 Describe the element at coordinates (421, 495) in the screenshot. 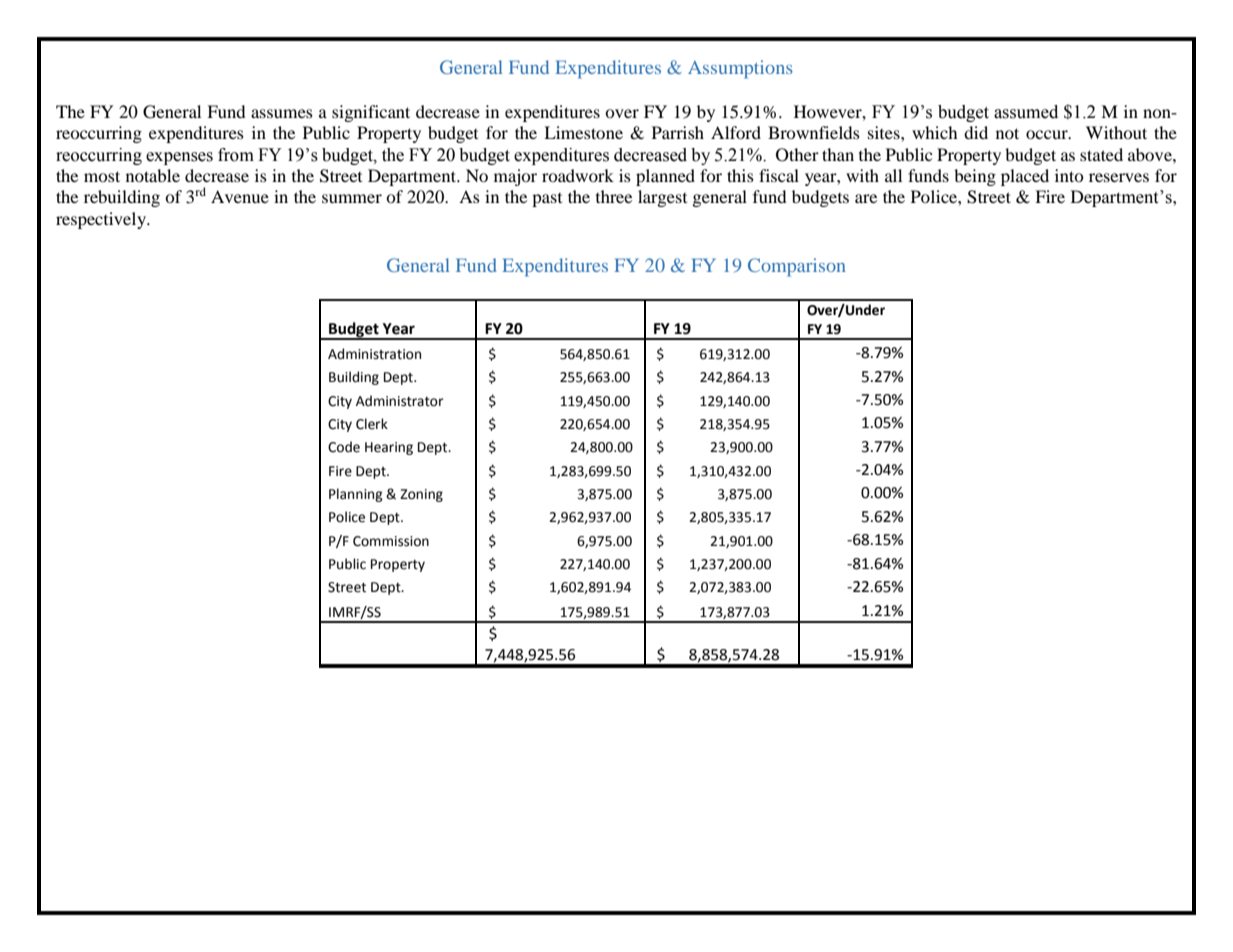

I see `Zoning` at that location.
